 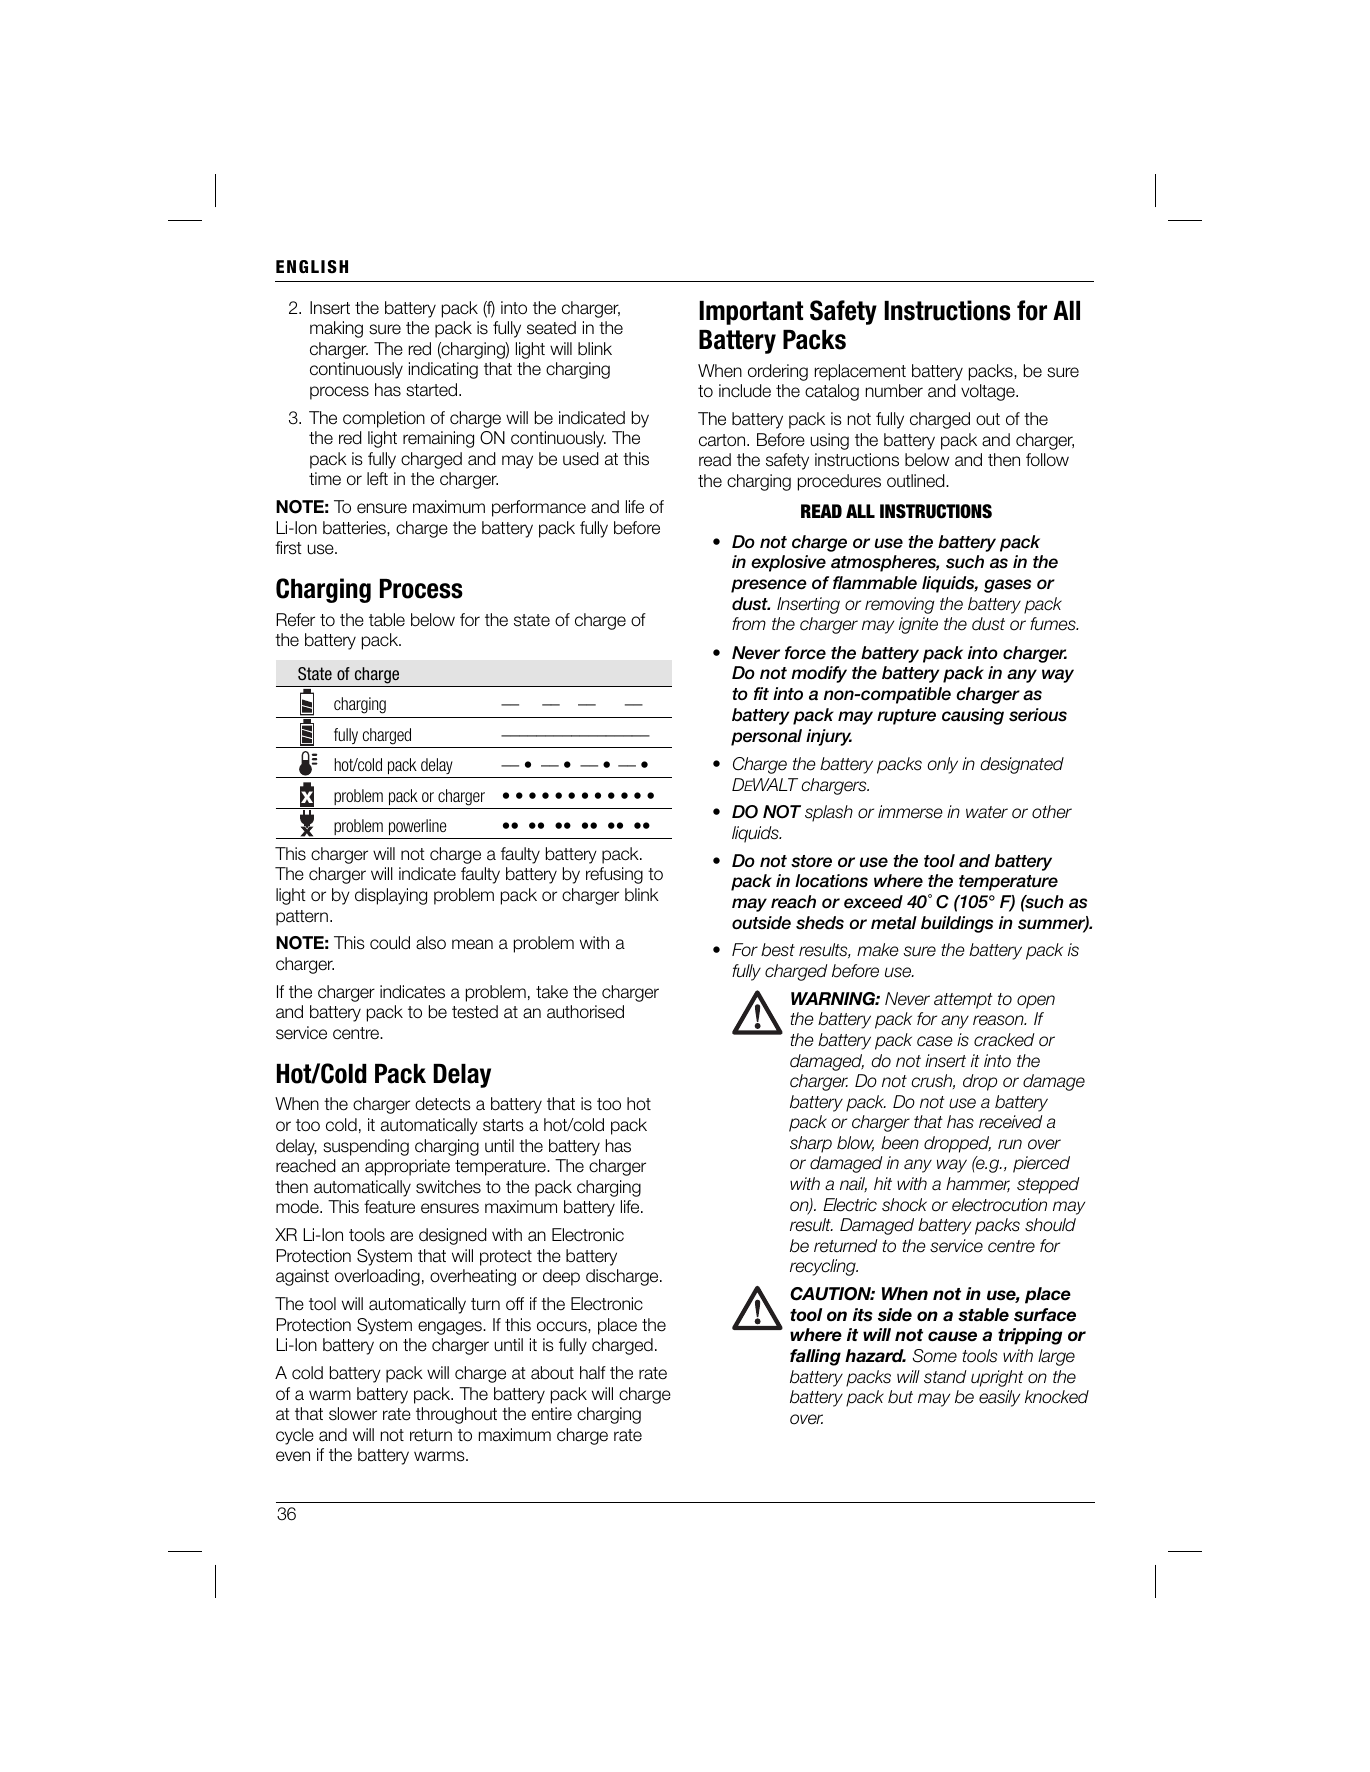 What do you see at coordinates (295, 620) in the screenshot?
I see `Refer` at bounding box center [295, 620].
